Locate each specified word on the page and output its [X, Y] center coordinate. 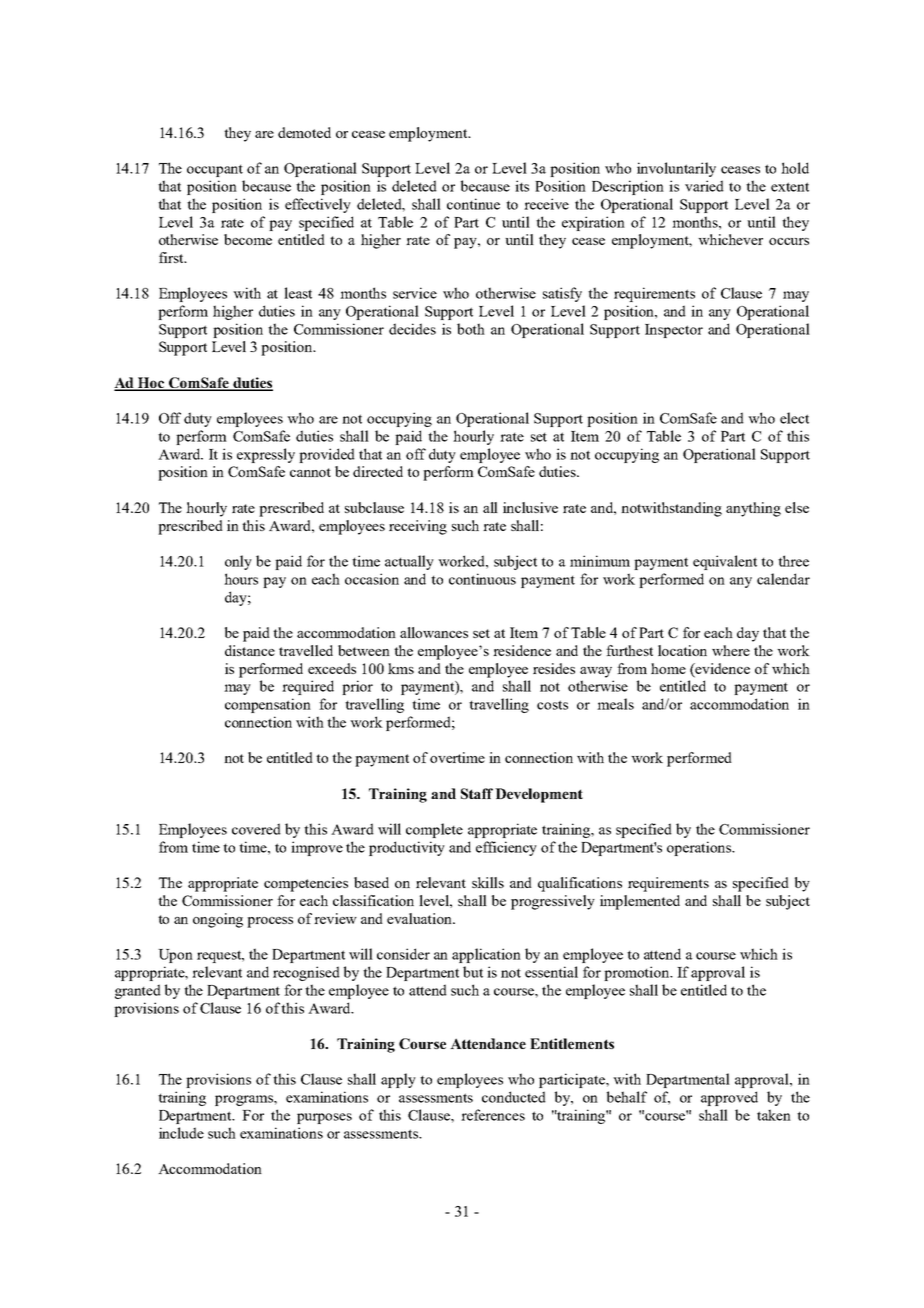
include [181, 1133]
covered [256, 829]
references [493, 1115]
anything [753, 509]
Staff [477, 793]
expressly [266, 455]
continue [473, 204]
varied [704, 186]
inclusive [530, 507]
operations [700, 848]
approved [729, 1098]
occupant [215, 171]
